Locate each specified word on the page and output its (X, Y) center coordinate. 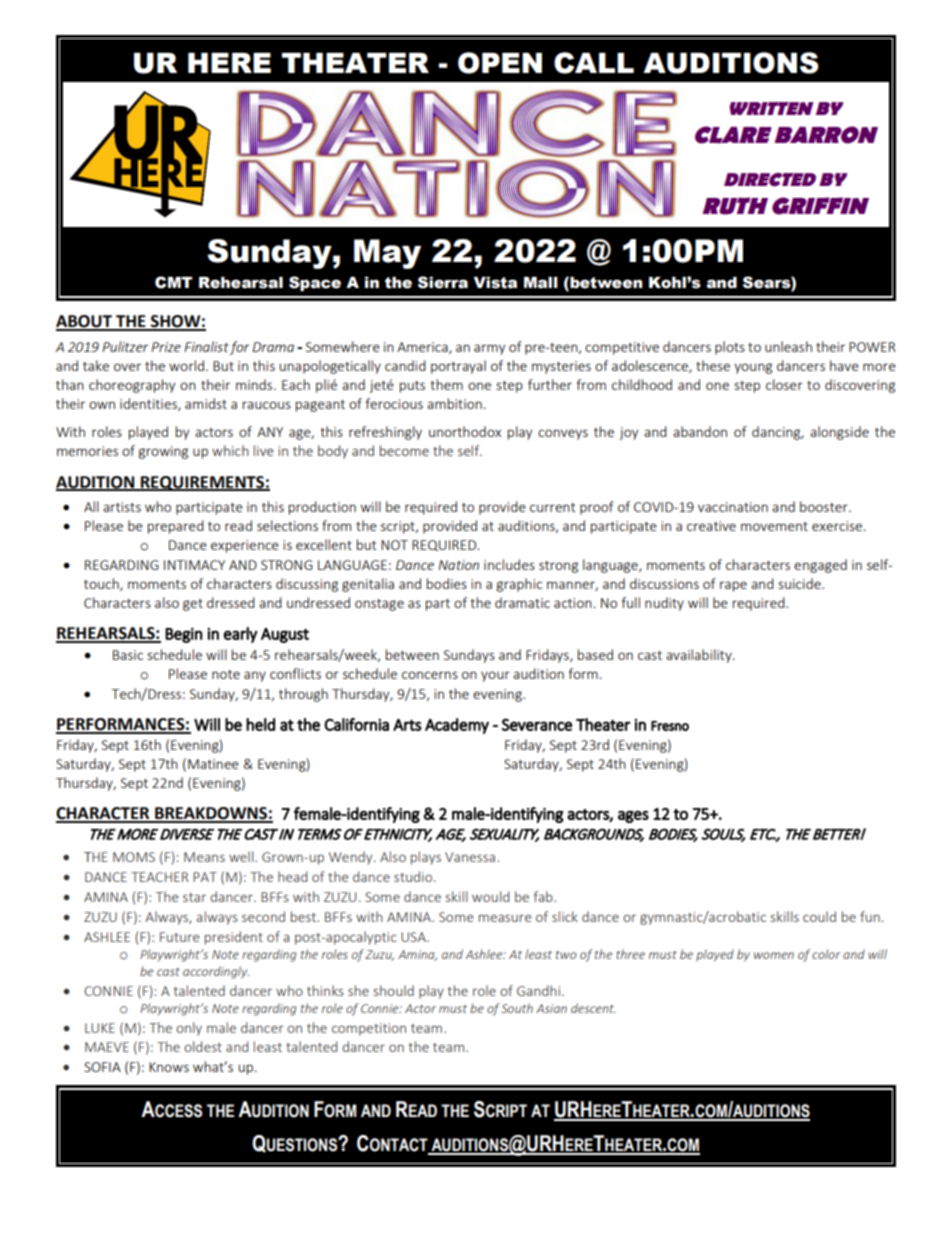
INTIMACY (194, 565)
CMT (174, 282)
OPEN (500, 63)
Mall (541, 283)
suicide (801, 583)
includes (509, 564)
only (189, 1029)
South (517, 1008)
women (774, 955)
